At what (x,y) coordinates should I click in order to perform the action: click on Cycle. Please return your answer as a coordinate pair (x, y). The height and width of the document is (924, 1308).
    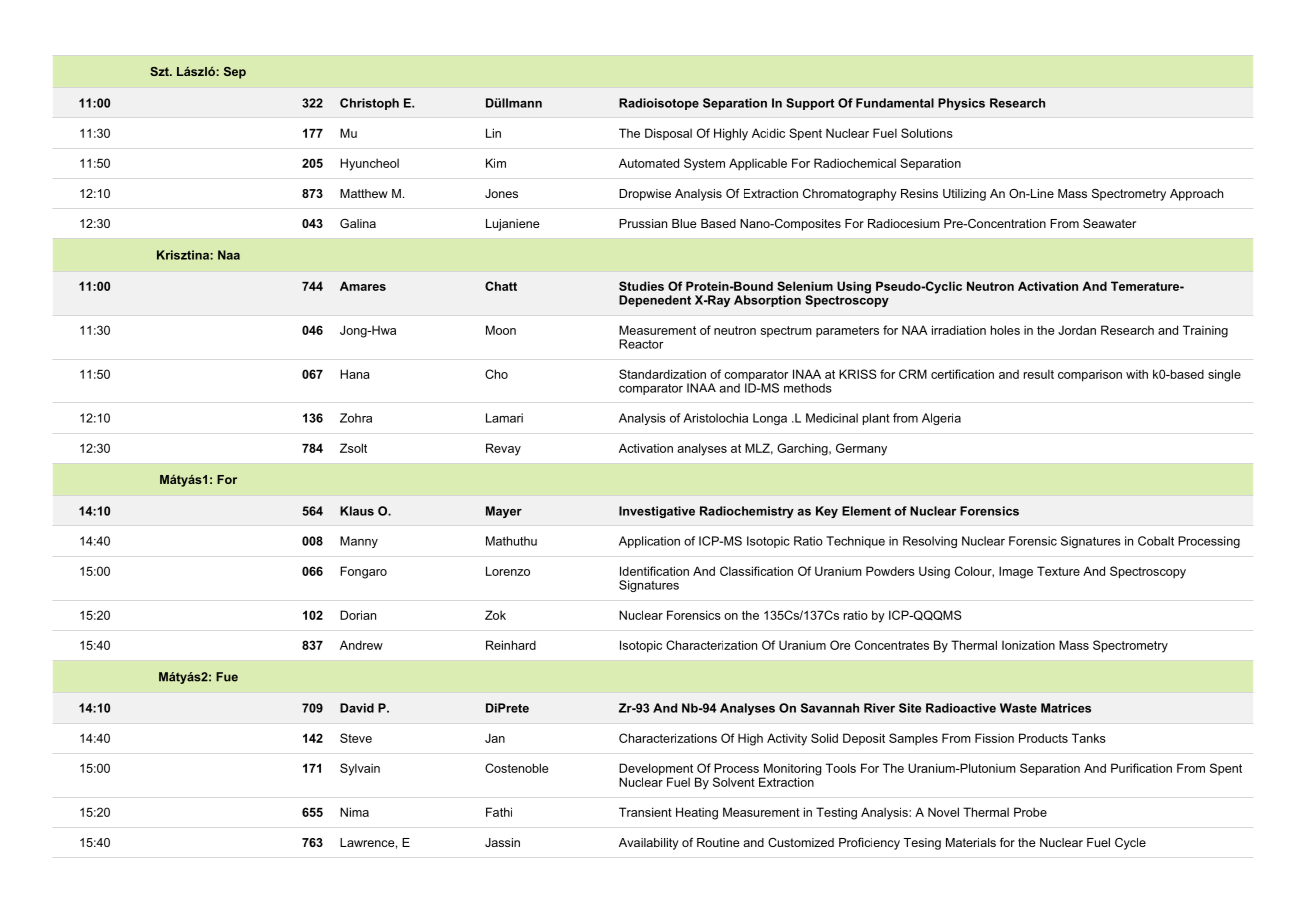
    Looking at the image, I should click on (1130, 844).
